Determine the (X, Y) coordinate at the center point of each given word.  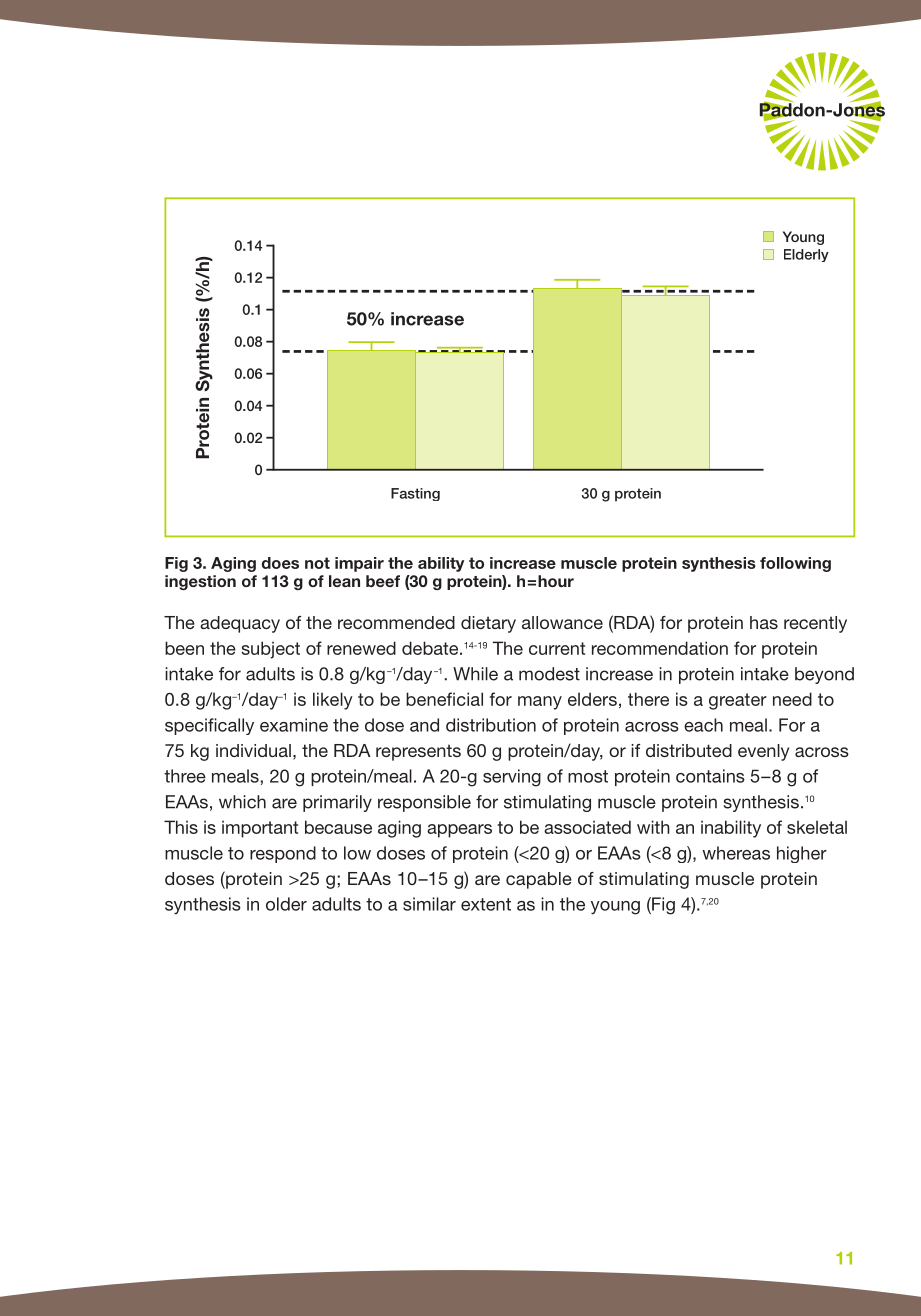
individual (253, 750)
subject (270, 650)
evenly (763, 752)
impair (359, 564)
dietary (488, 624)
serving (512, 778)
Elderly (806, 255)
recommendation (660, 648)
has (764, 622)
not (317, 563)
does (280, 563)
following (795, 564)
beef (383, 581)
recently (815, 624)
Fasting (415, 494)
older (286, 904)
